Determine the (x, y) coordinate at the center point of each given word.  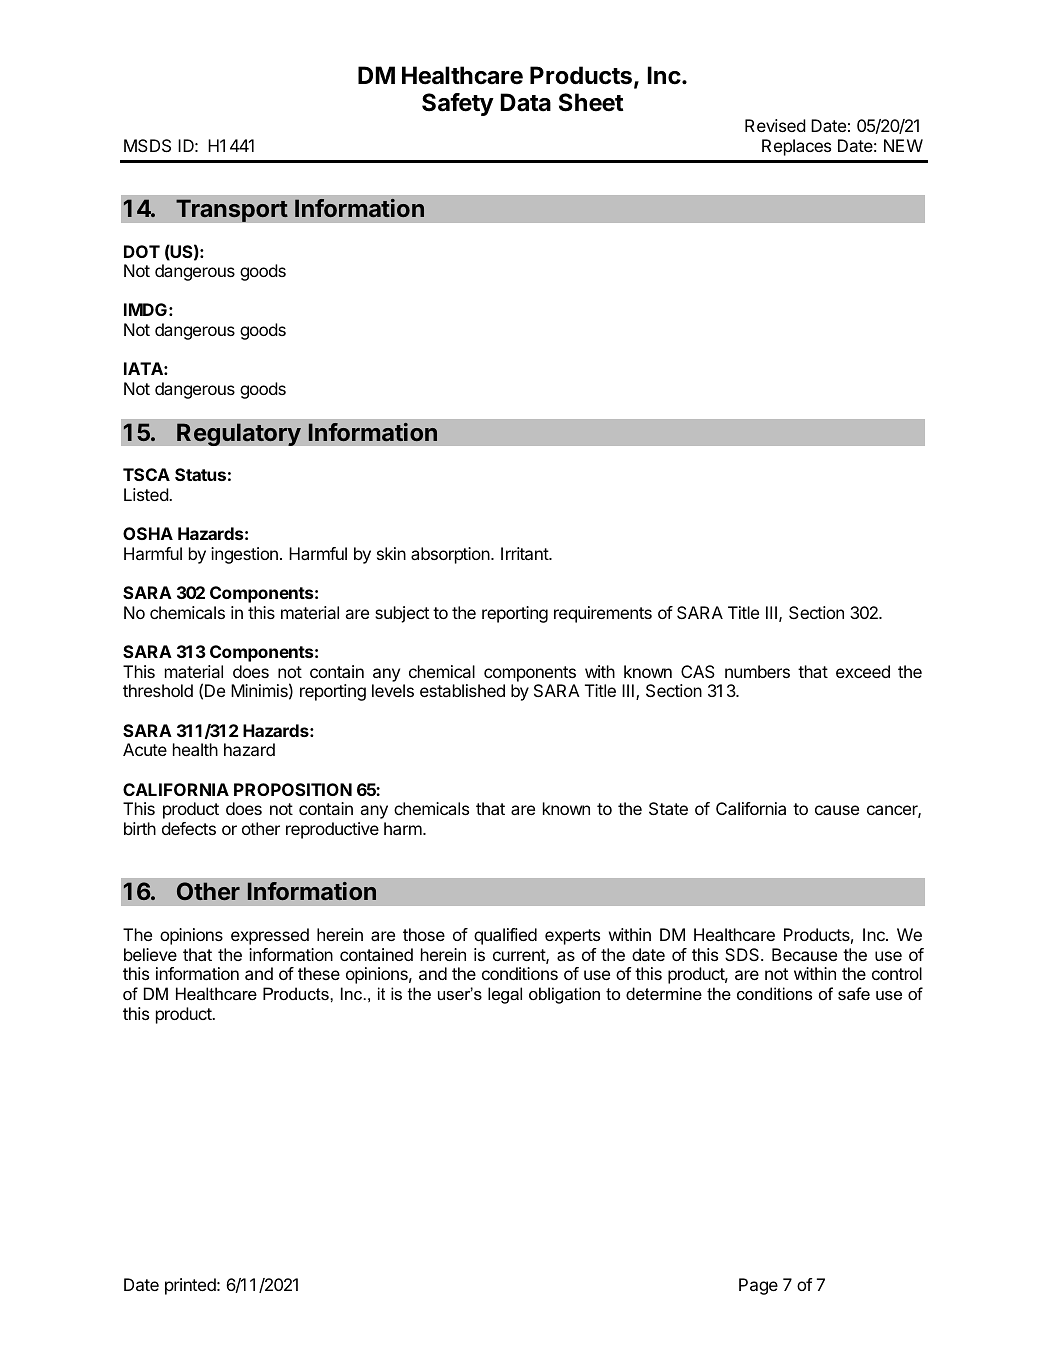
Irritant (525, 553)
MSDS (147, 145)
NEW (903, 145)
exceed (863, 671)
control (897, 973)
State (668, 808)
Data (526, 102)
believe (150, 954)
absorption (451, 555)
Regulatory (239, 434)
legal (505, 995)
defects (189, 828)
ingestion (244, 555)
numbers (757, 671)
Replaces (796, 147)
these (319, 973)
